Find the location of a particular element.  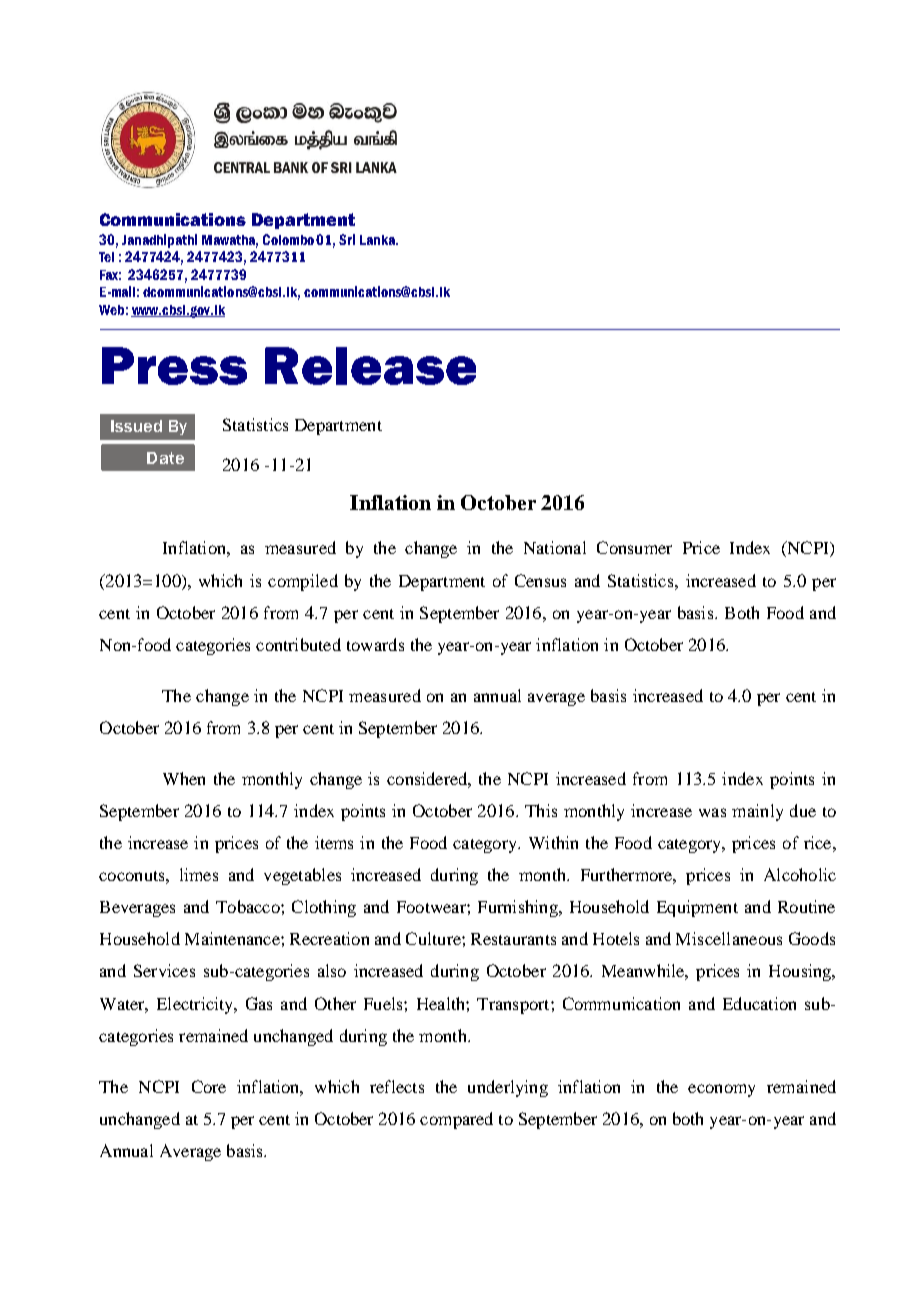

was is located at coordinates (712, 812).
